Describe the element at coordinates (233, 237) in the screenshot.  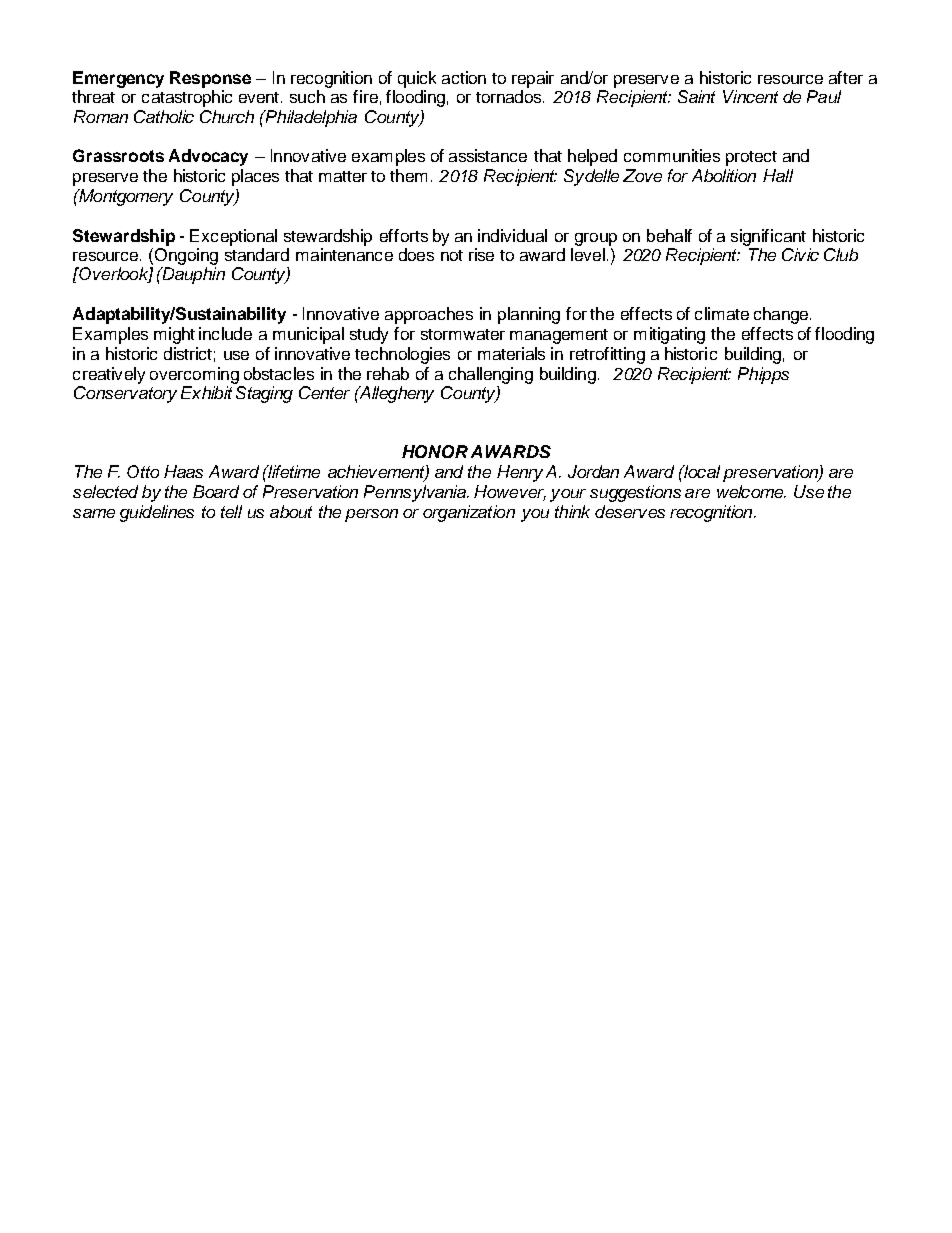
I see `Exceptional` at that location.
